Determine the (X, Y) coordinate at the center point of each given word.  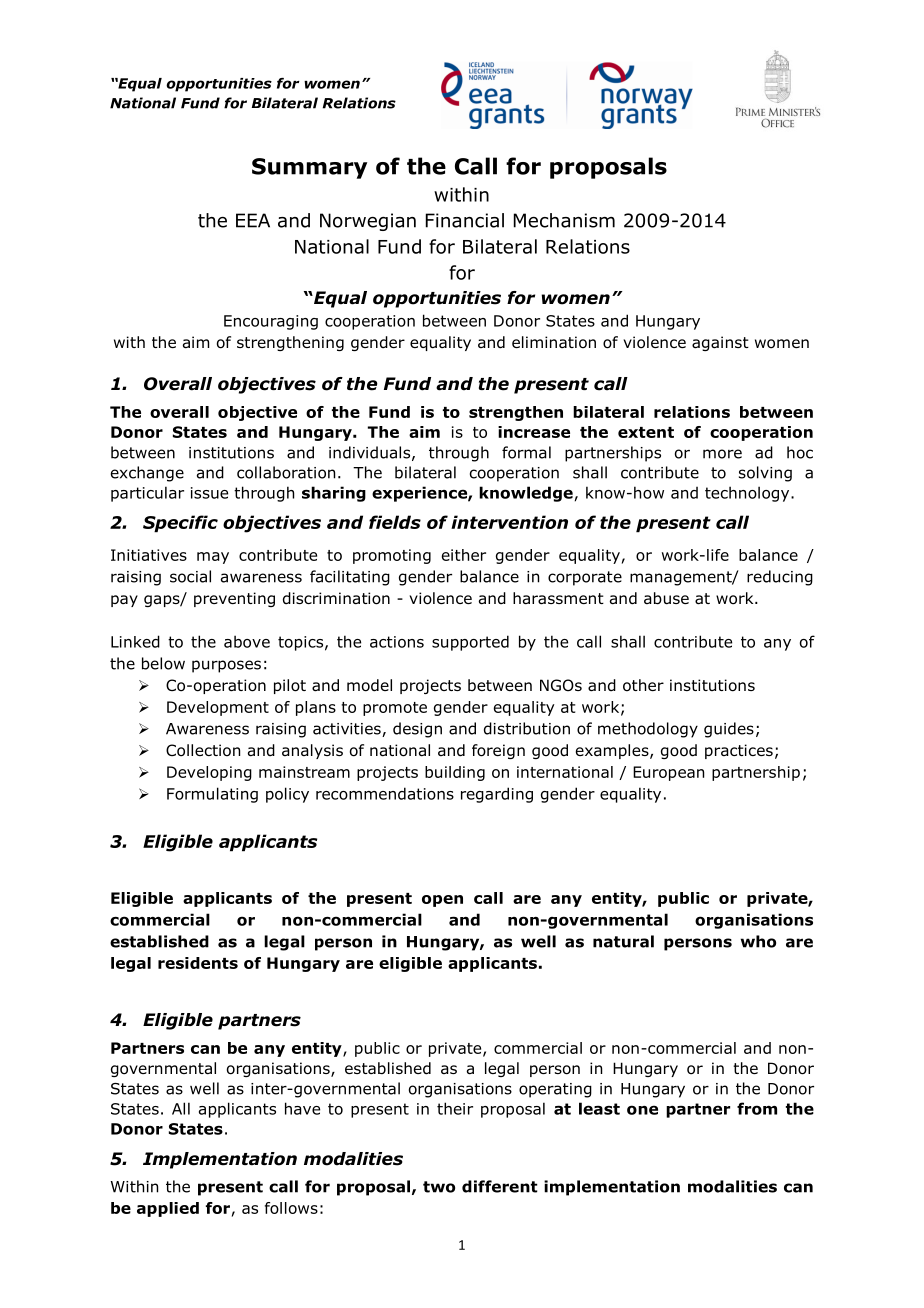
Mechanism (564, 220)
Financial (465, 220)
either (464, 555)
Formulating (212, 795)
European (668, 773)
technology (748, 494)
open (442, 901)
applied (168, 1209)
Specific (180, 524)
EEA (253, 220)
